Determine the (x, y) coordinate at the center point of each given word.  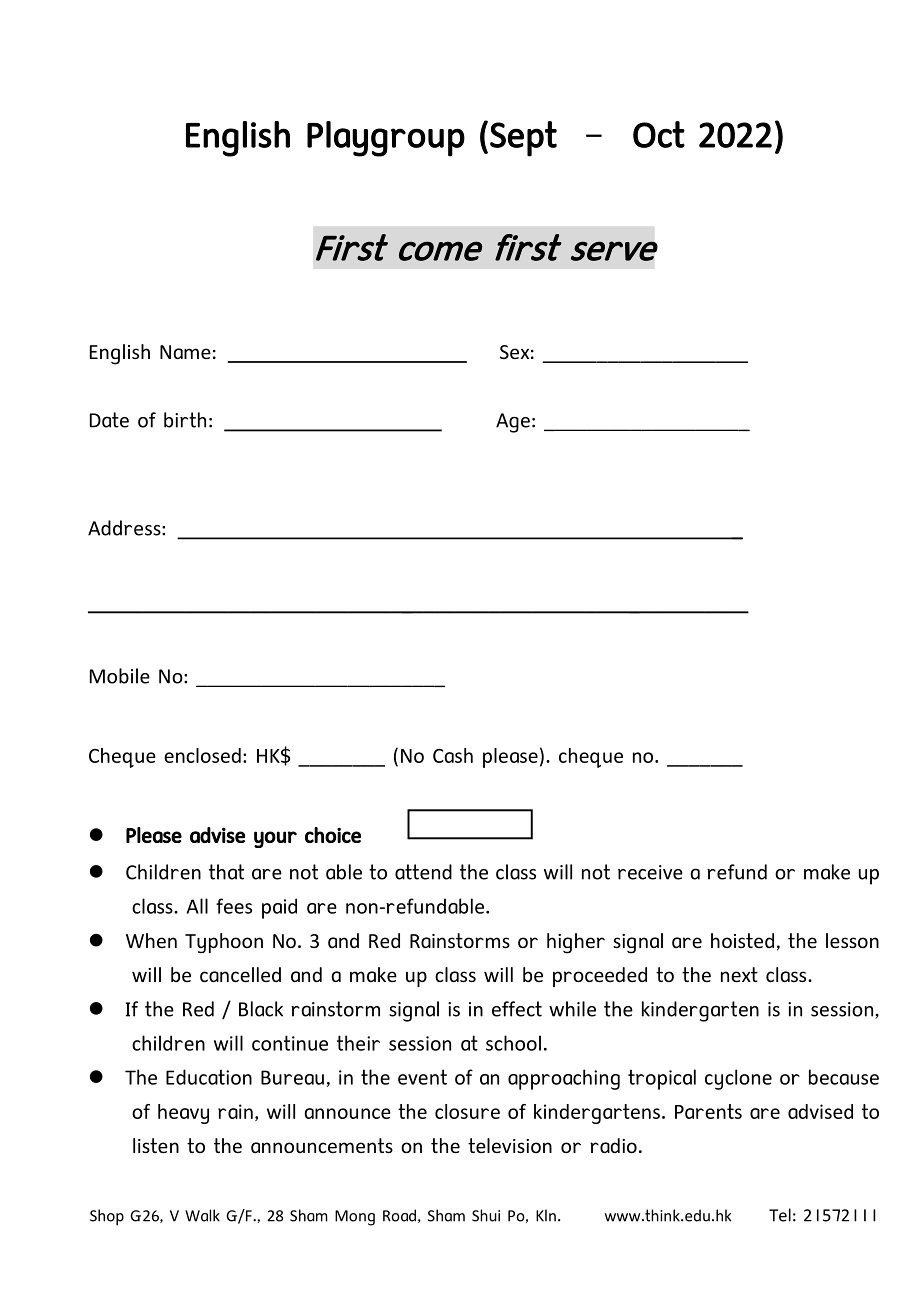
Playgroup (386, 139)
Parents (708, 1111)
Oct (659, 134)
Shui (486, 1215)
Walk (202, 1215)
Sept (523, 139)
